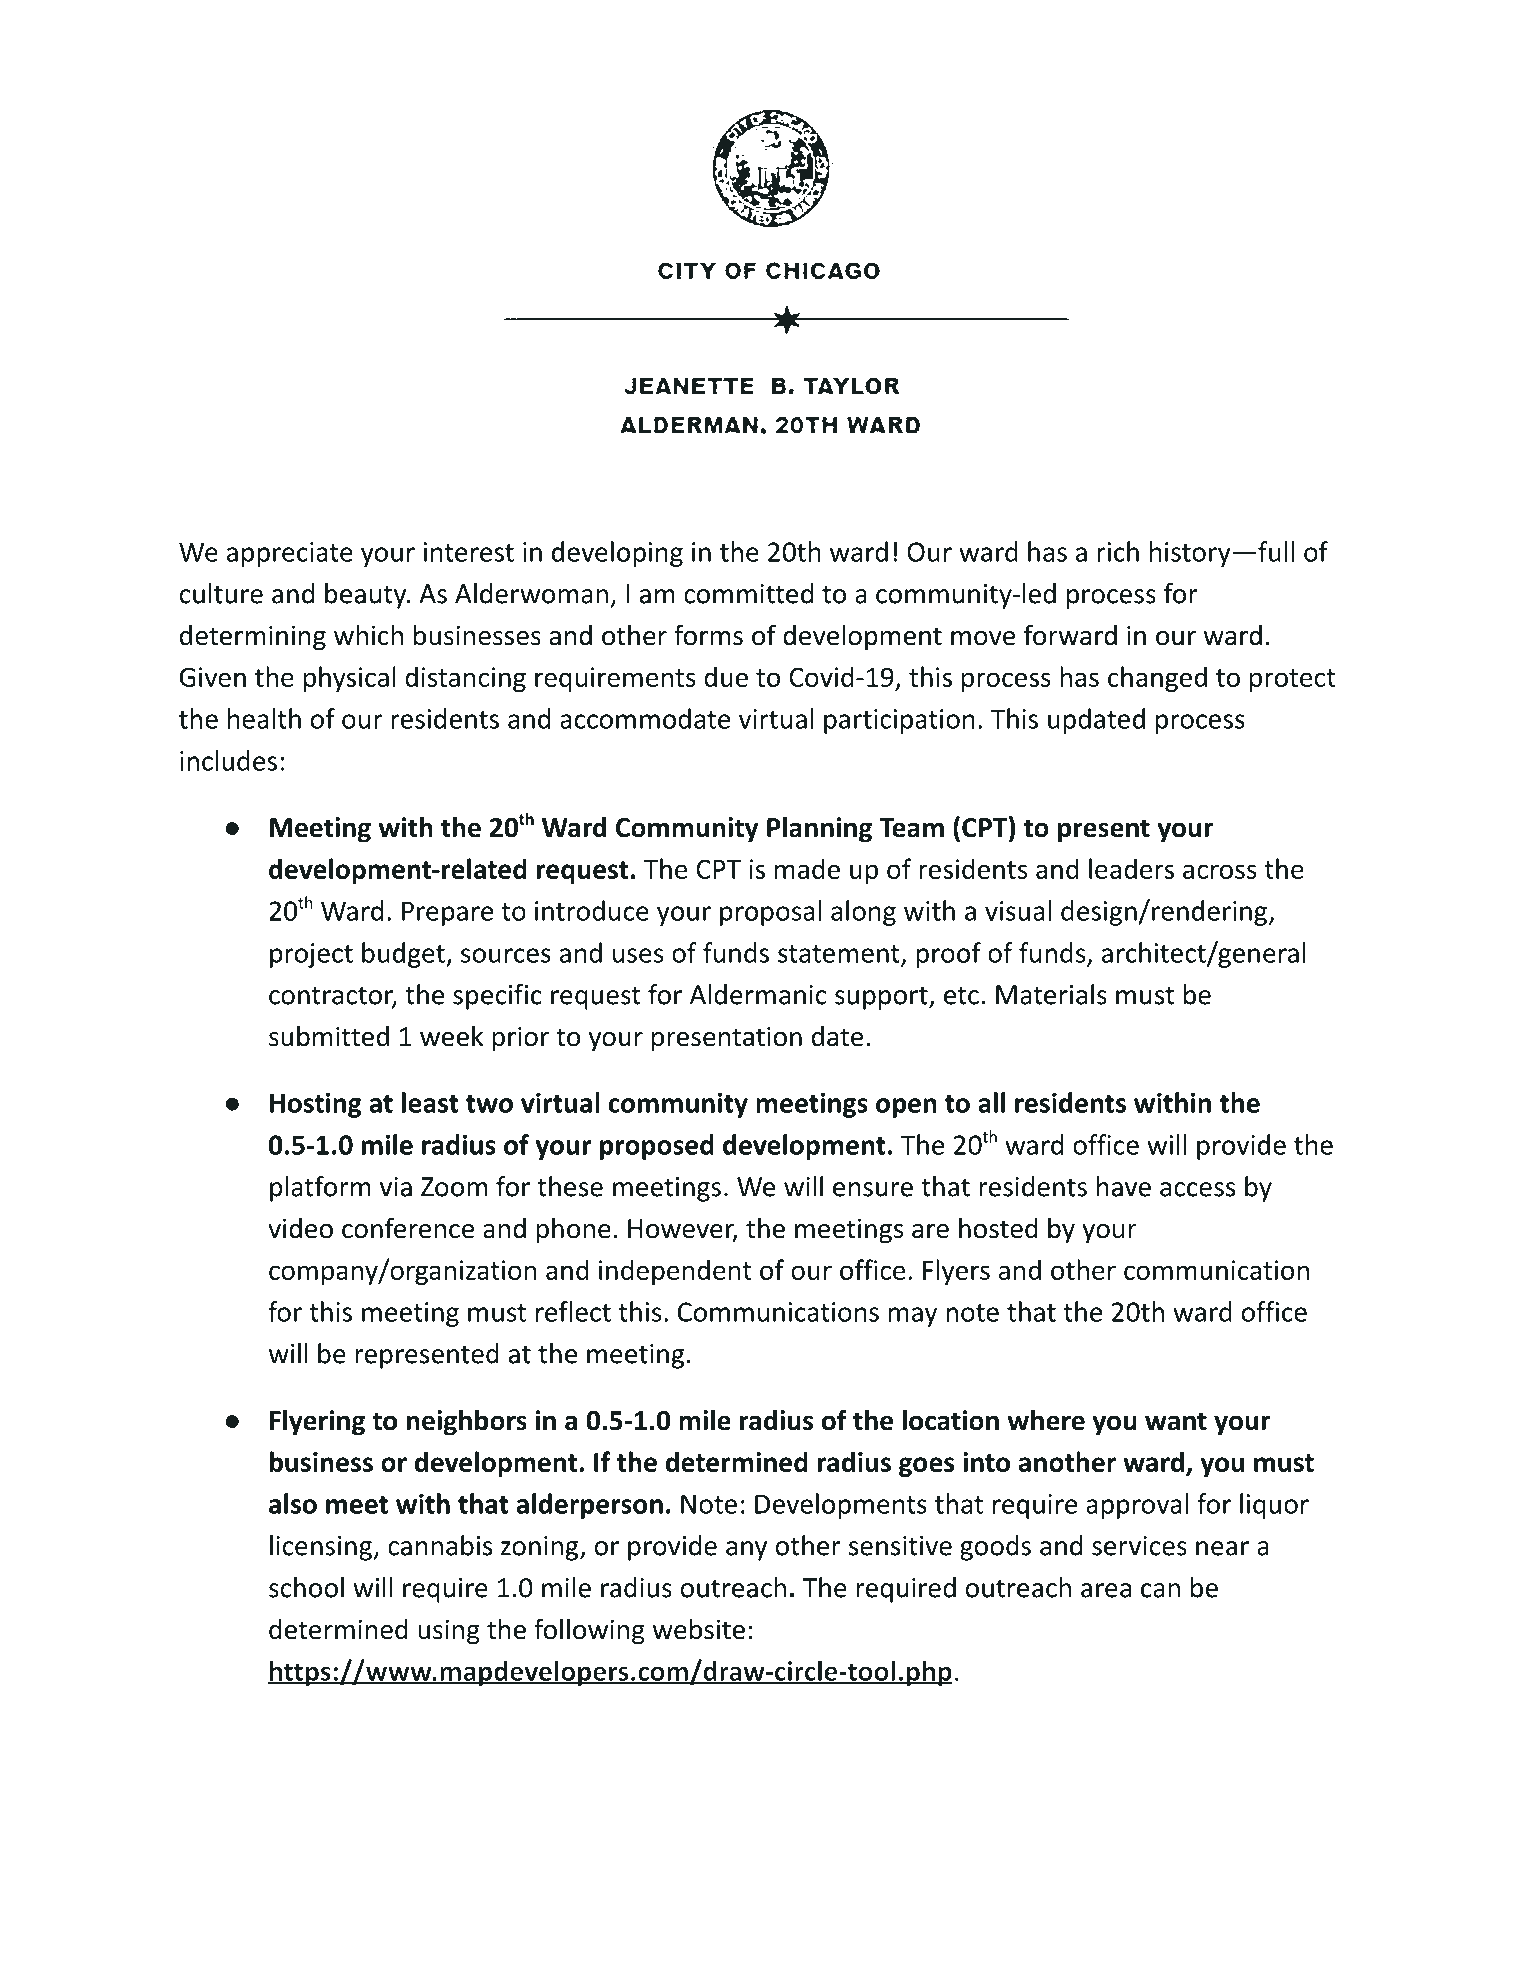 This screenshot has width=1518, height=1965. I want to click on project, so click(311, 955).
